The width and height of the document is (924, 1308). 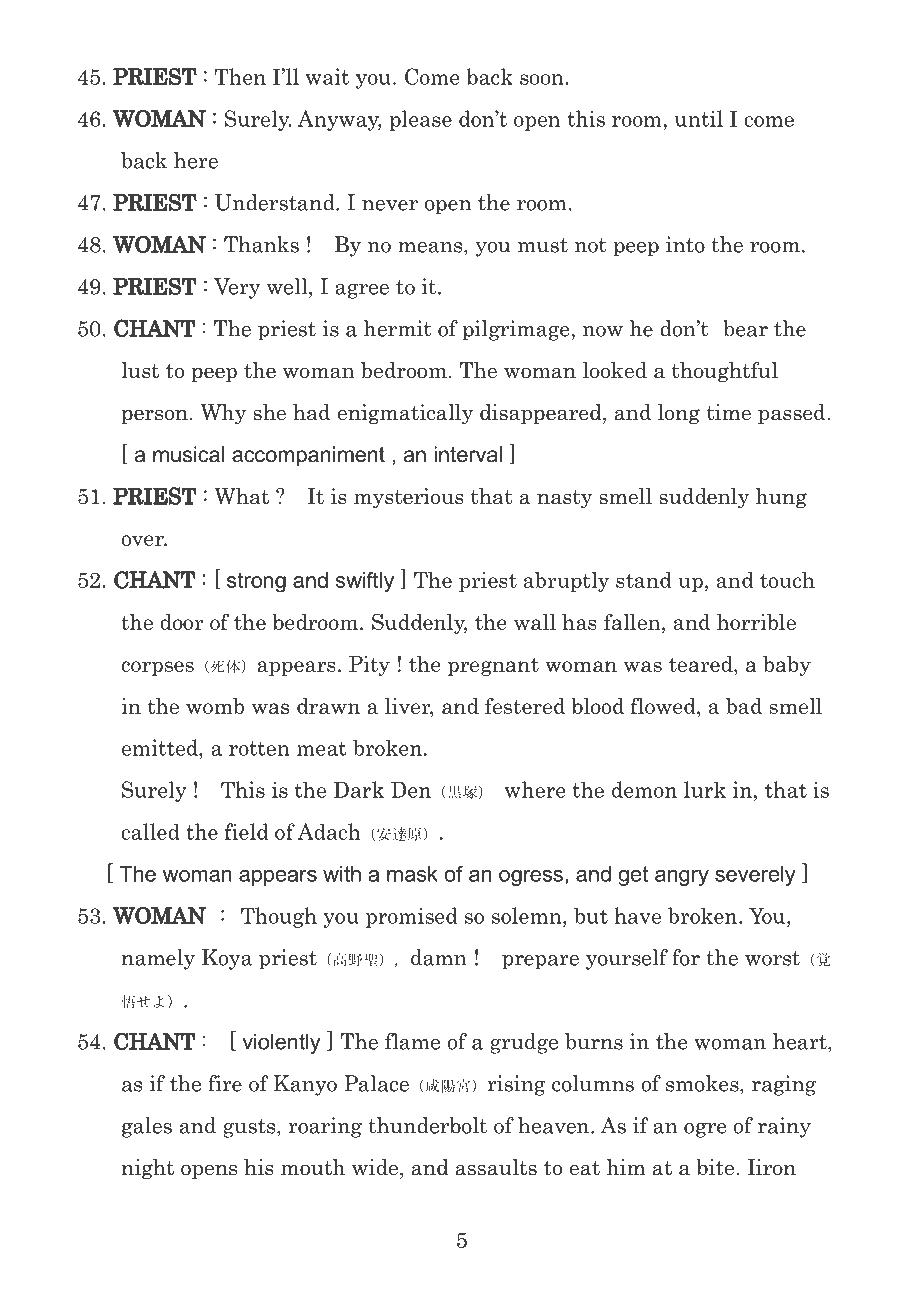 I want to click on time, so click(x=729, y=412).
